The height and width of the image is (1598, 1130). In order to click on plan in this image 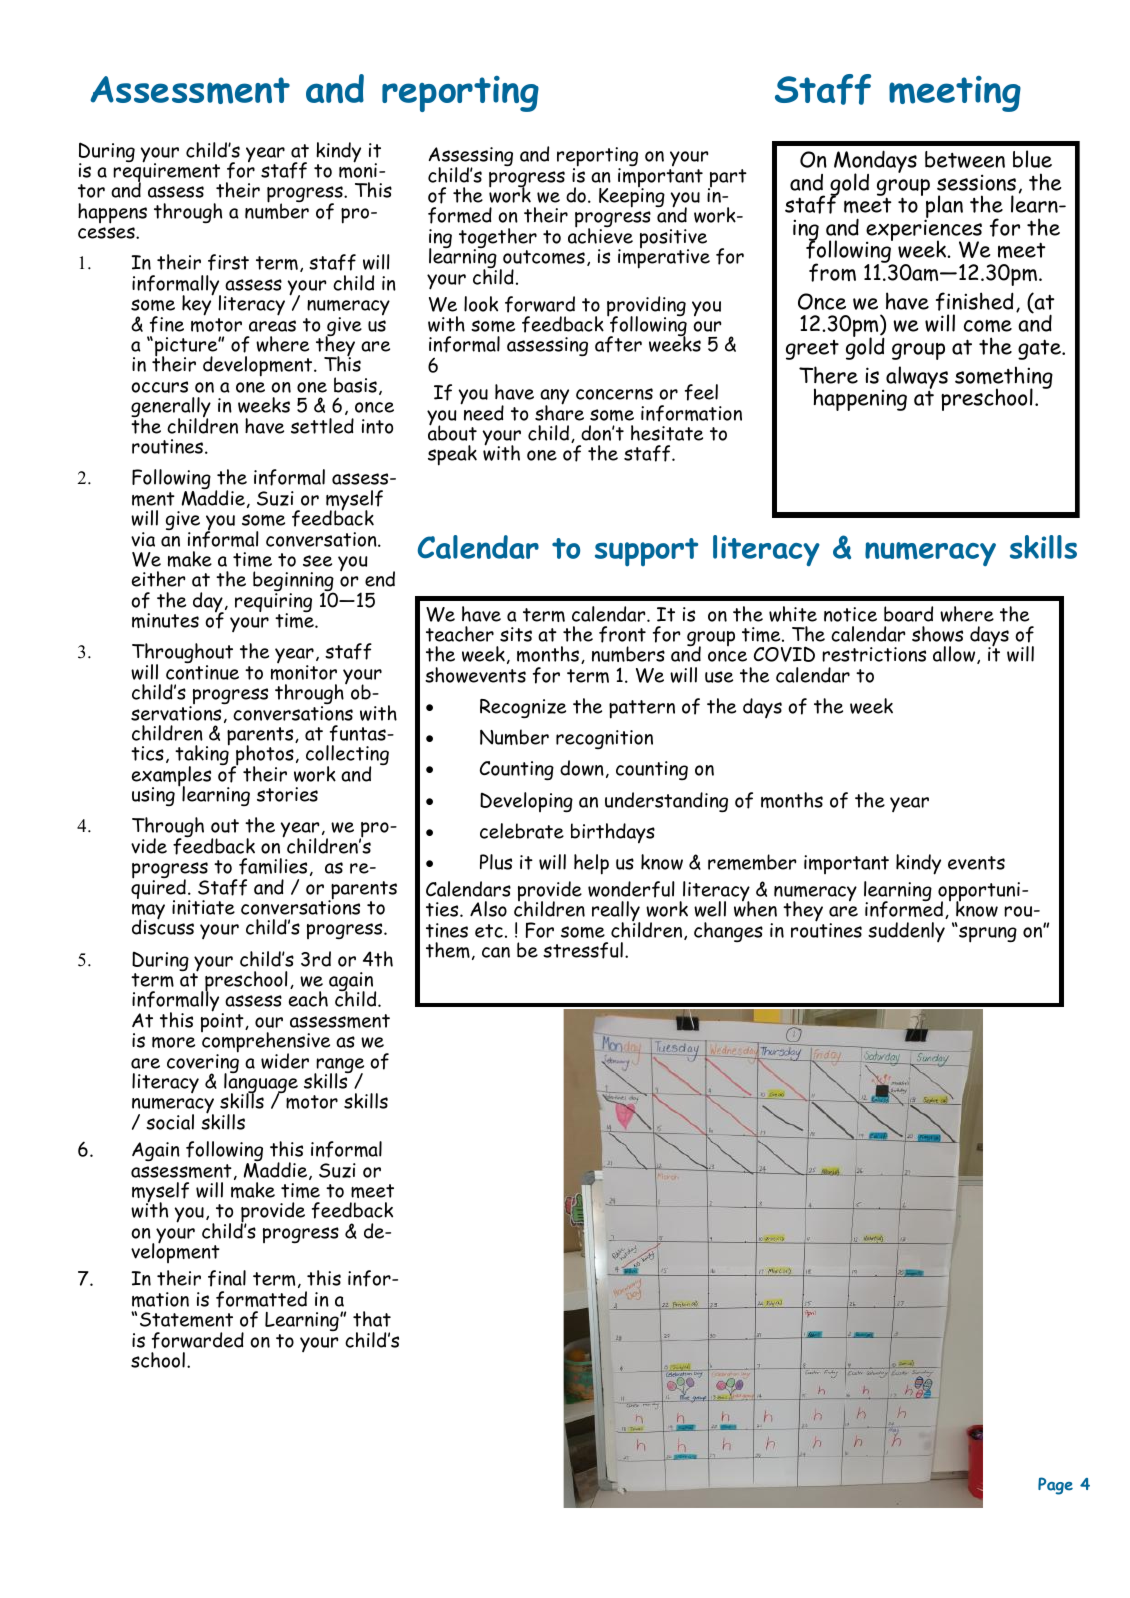, I will do `click(943, 208)`.
